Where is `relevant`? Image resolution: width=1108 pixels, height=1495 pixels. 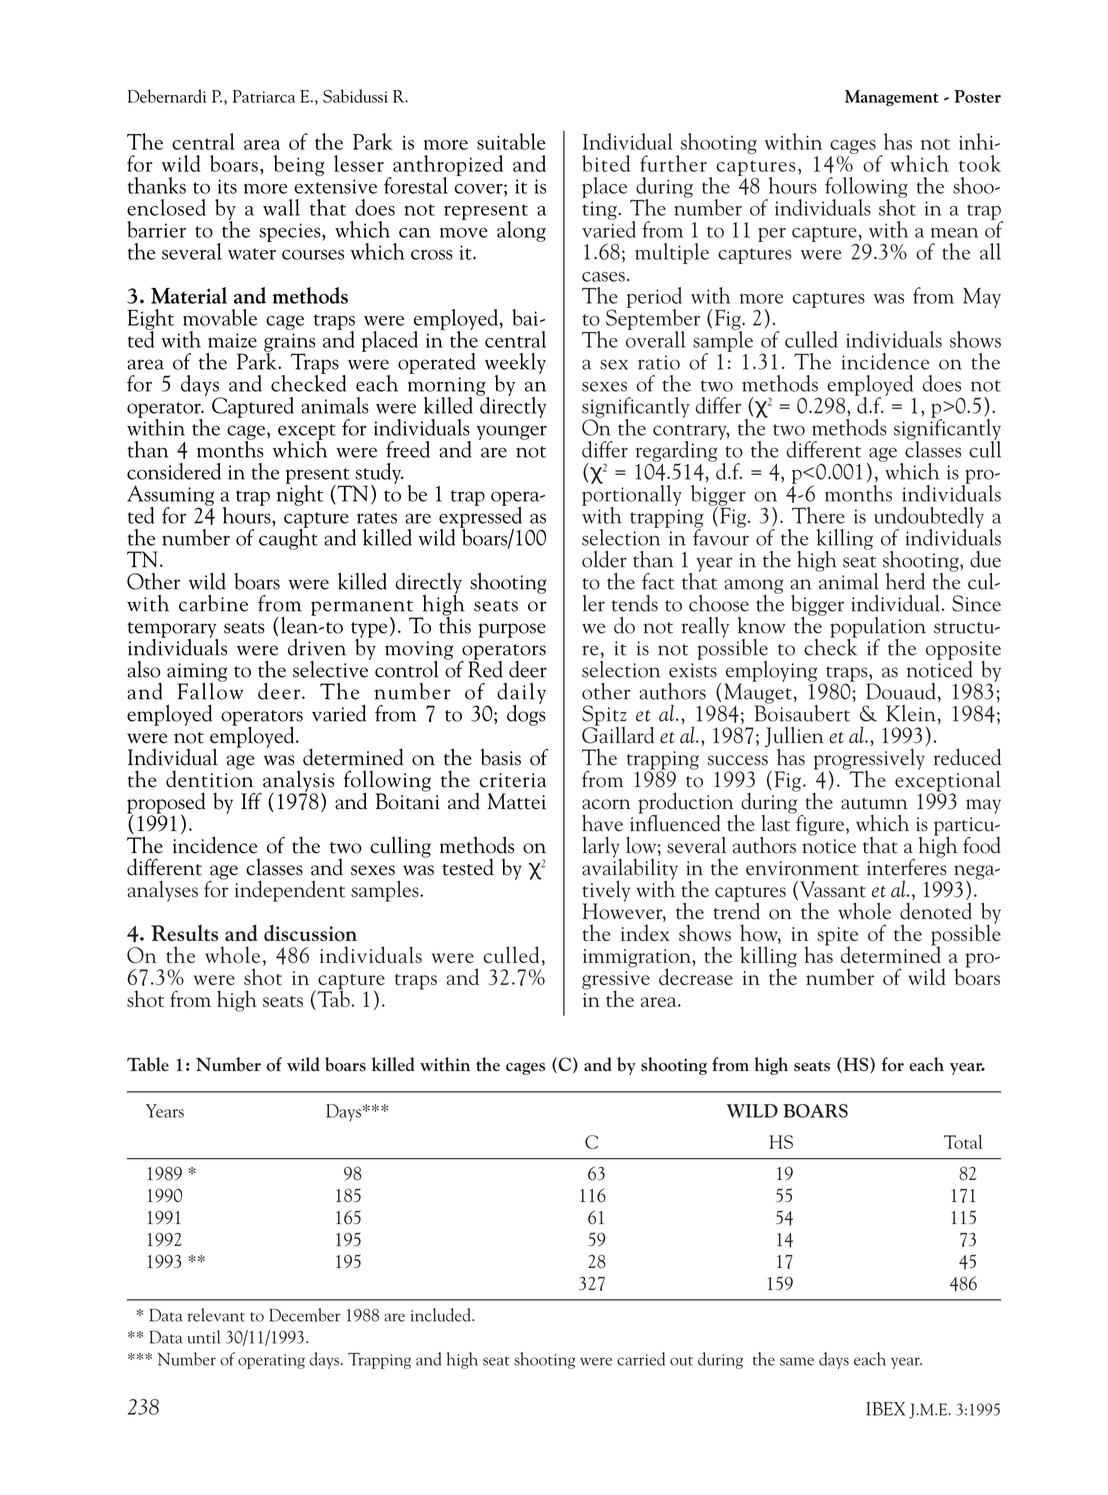
relevant is located at coordinates (216, 1315).
